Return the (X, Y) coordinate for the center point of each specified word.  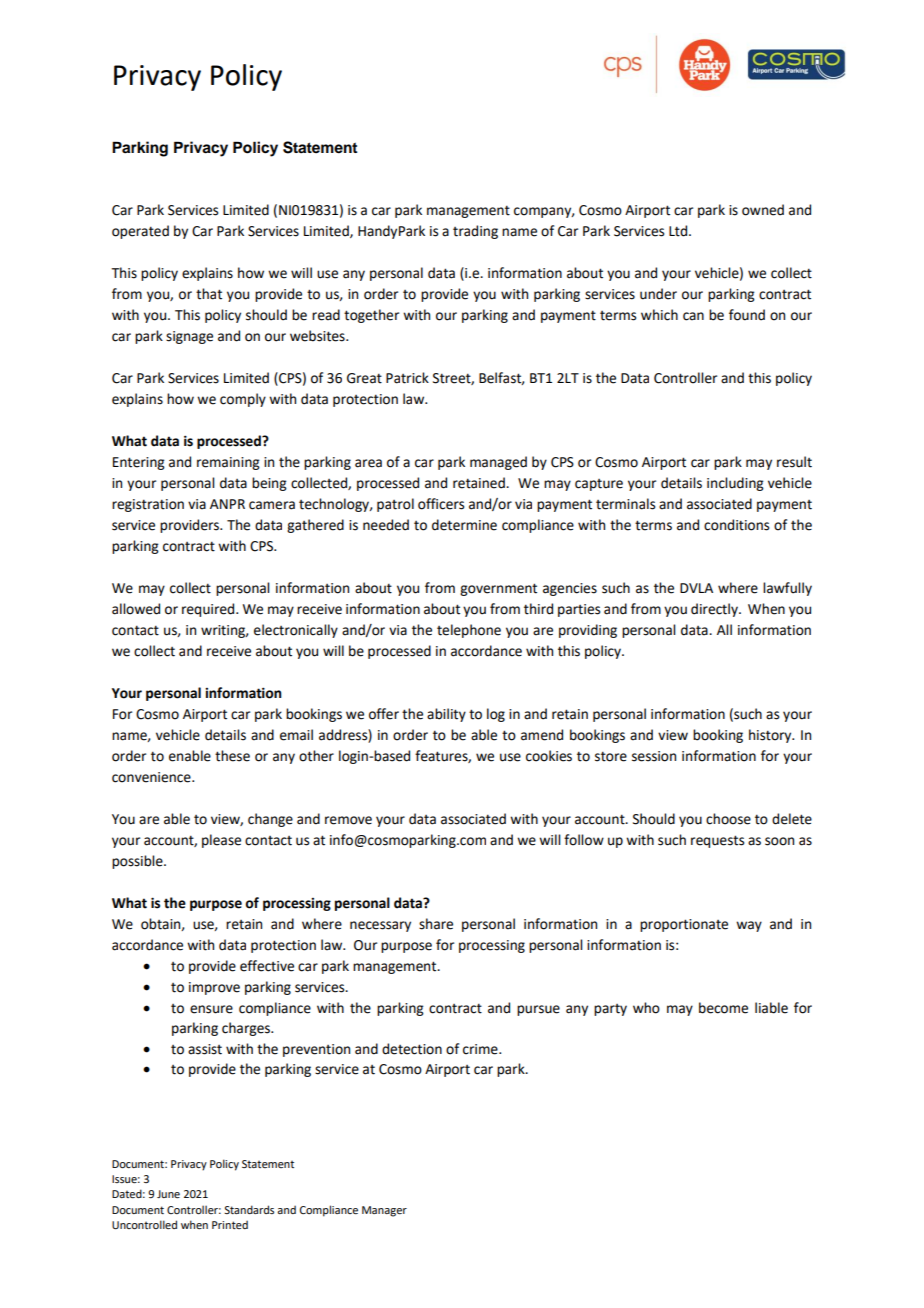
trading (475, 232)
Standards (249, 1209)
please (221, 841)
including (735, 484)
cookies (549, 756)
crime (481, 1049)
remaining (228, 463)
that (209, 294)
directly (715, 610)
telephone (469, 631)
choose (728, 819)
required (209, 610)
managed (498, 463)
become (723, 1008)
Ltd (679, 231)
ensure (211, 1009)
